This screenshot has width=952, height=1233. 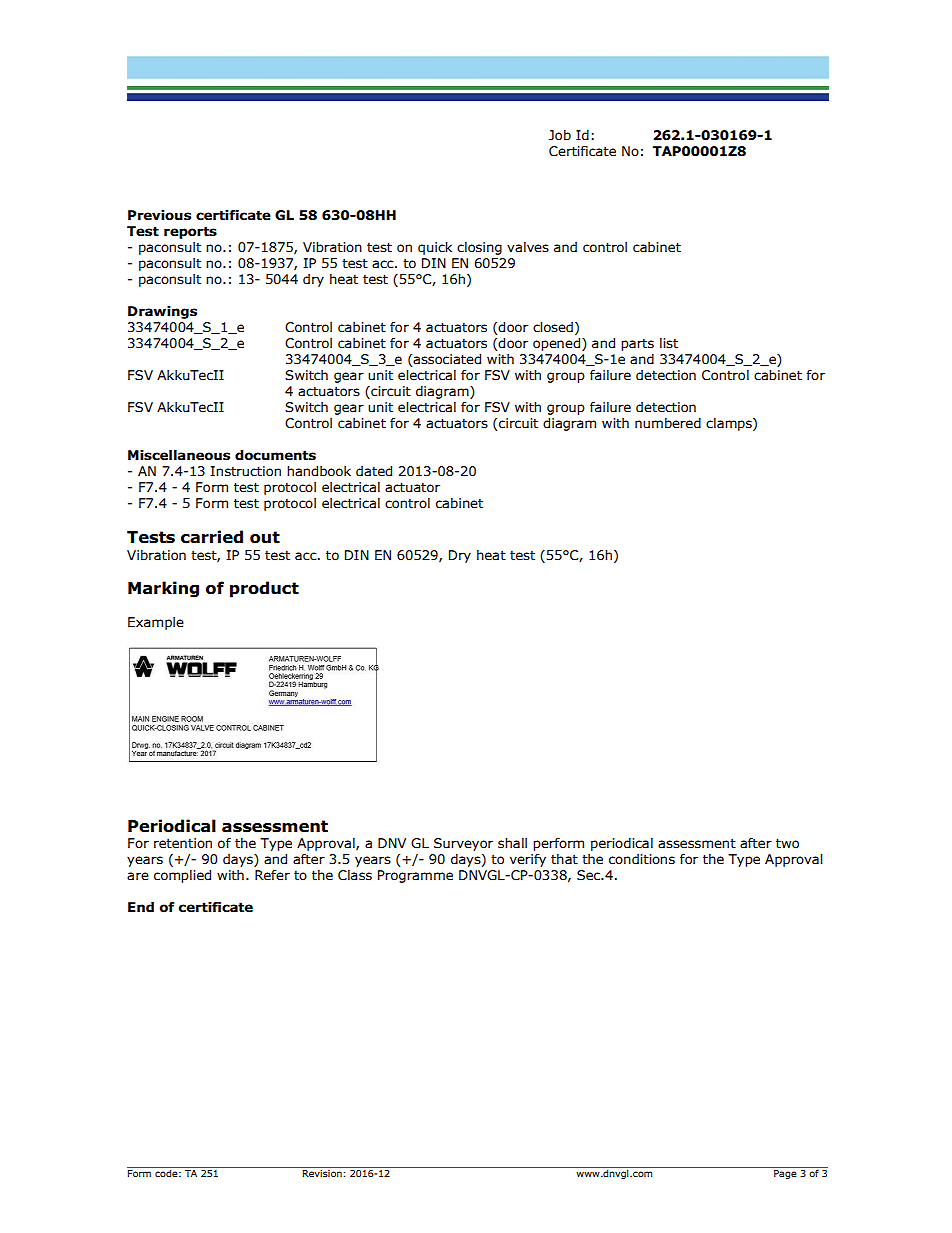 I want to click on Job, so click(x=560, y=135).
